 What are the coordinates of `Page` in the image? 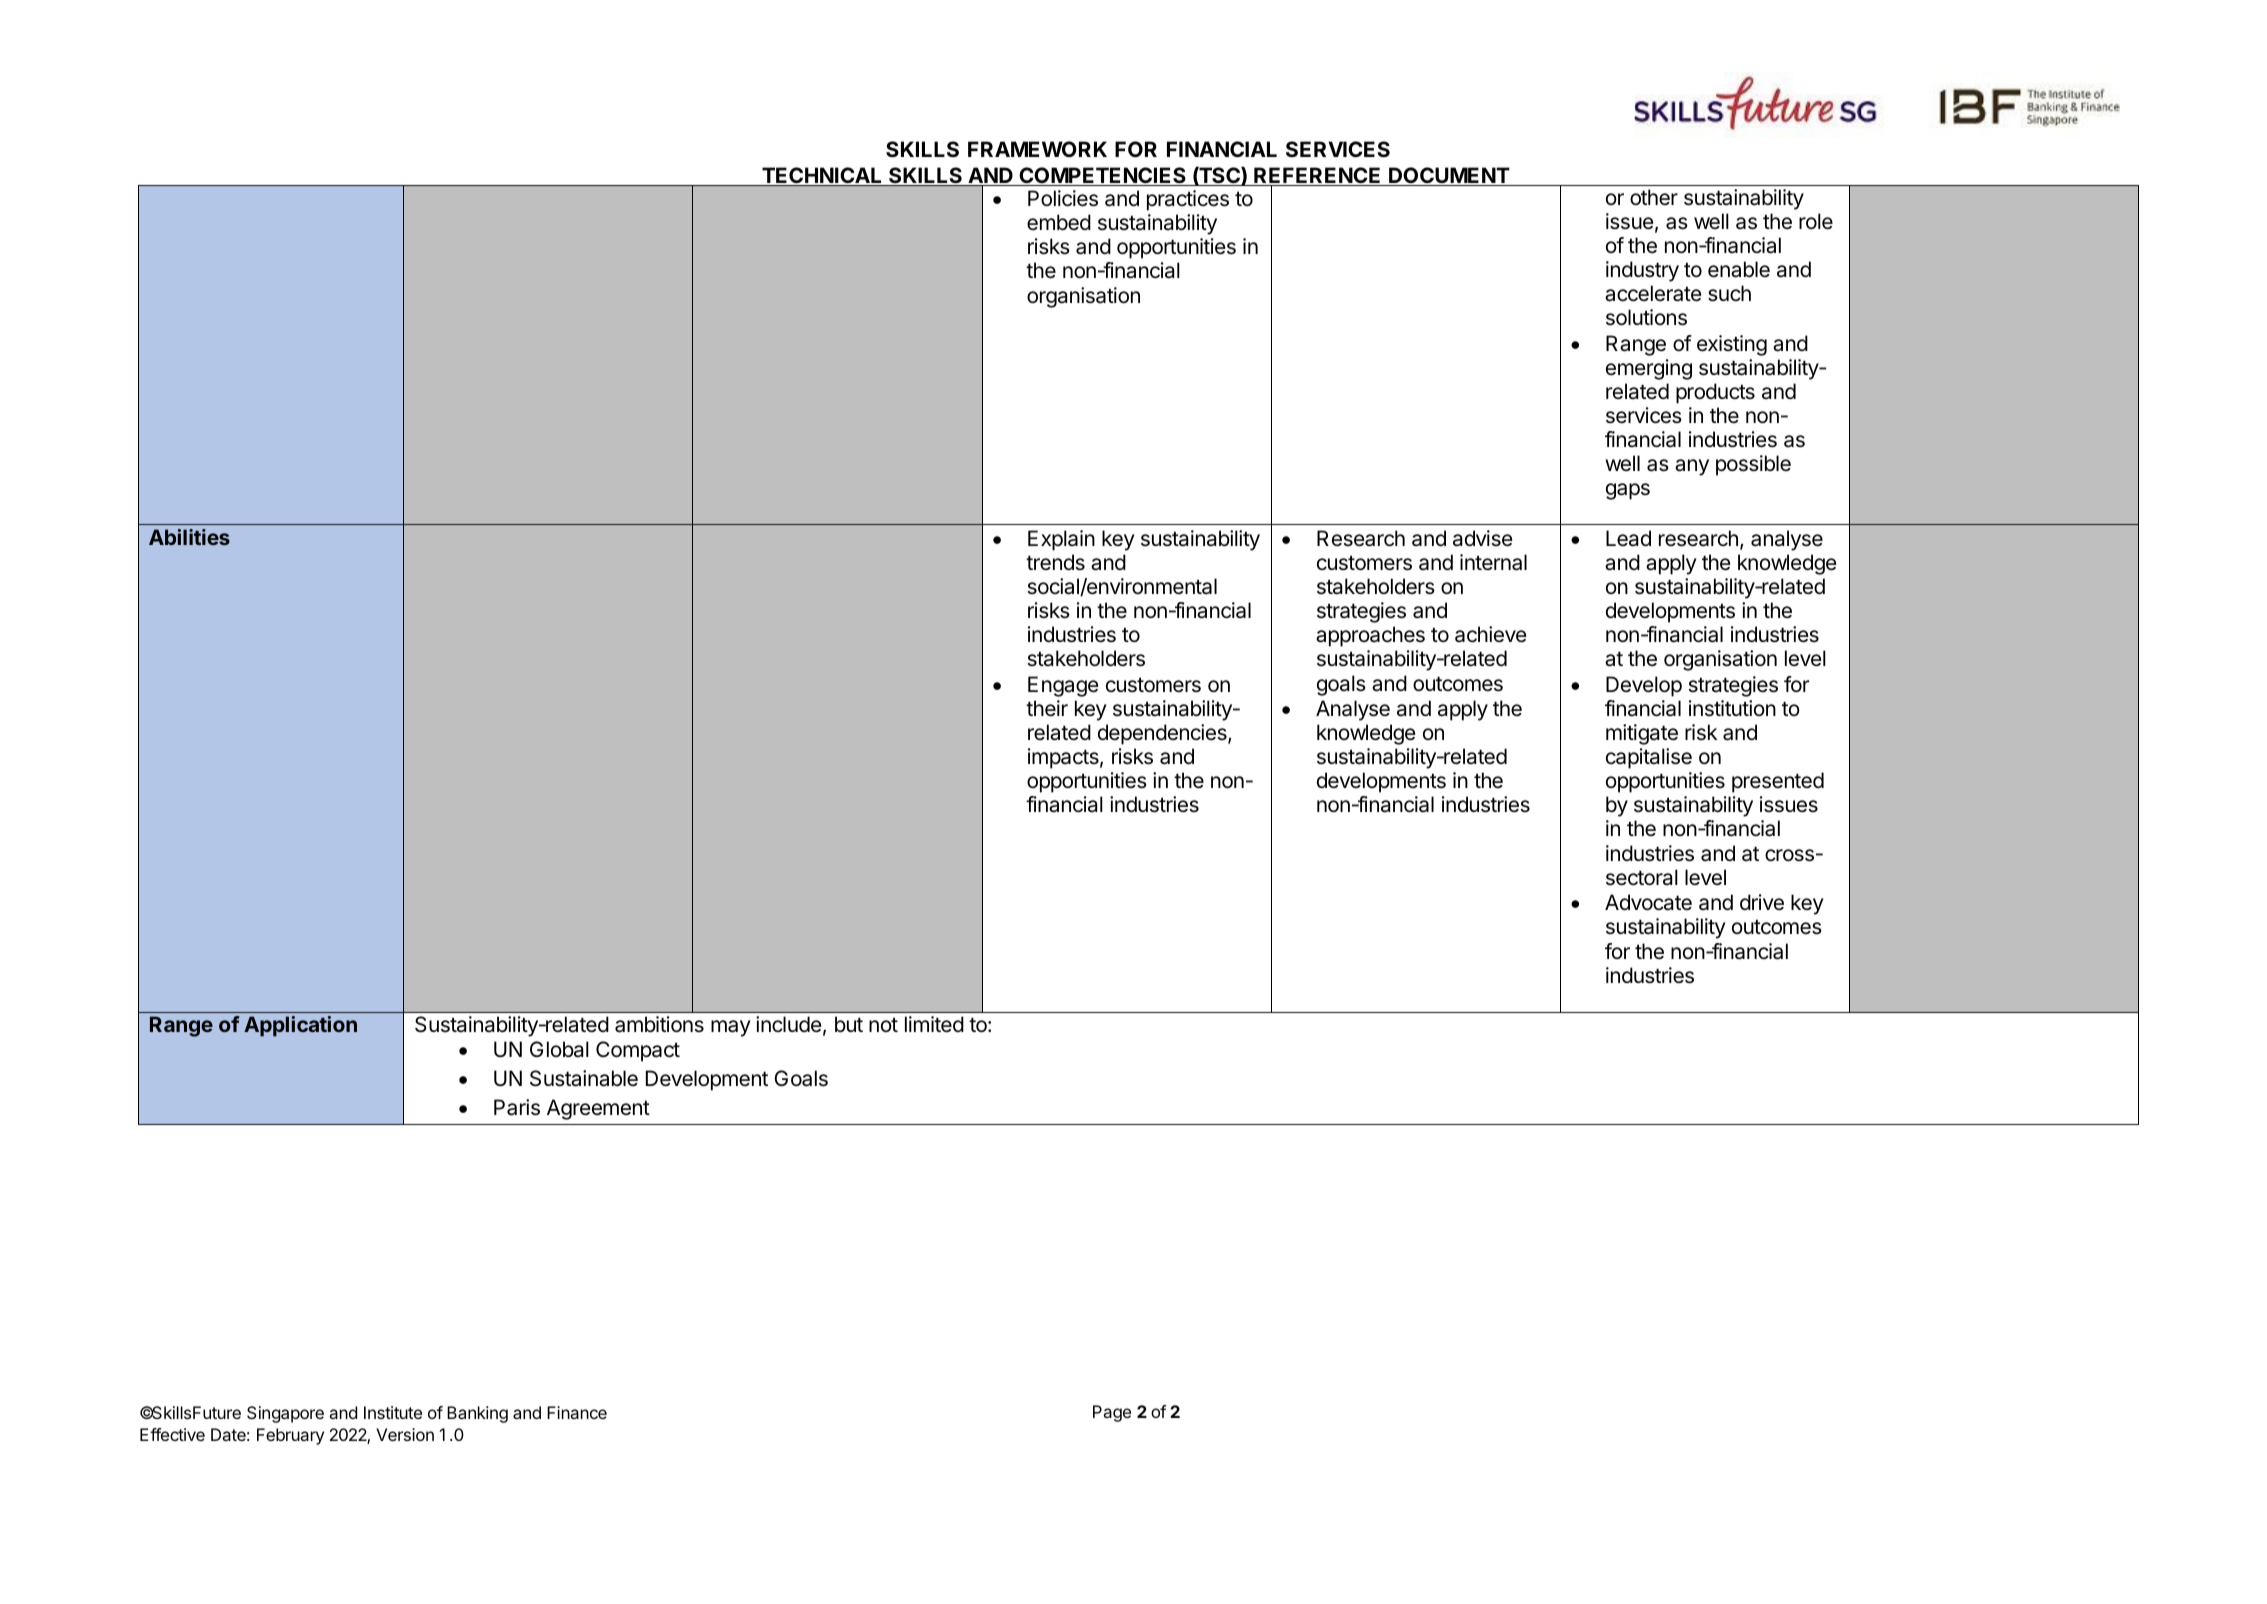 It's located at (1112, 1413).
